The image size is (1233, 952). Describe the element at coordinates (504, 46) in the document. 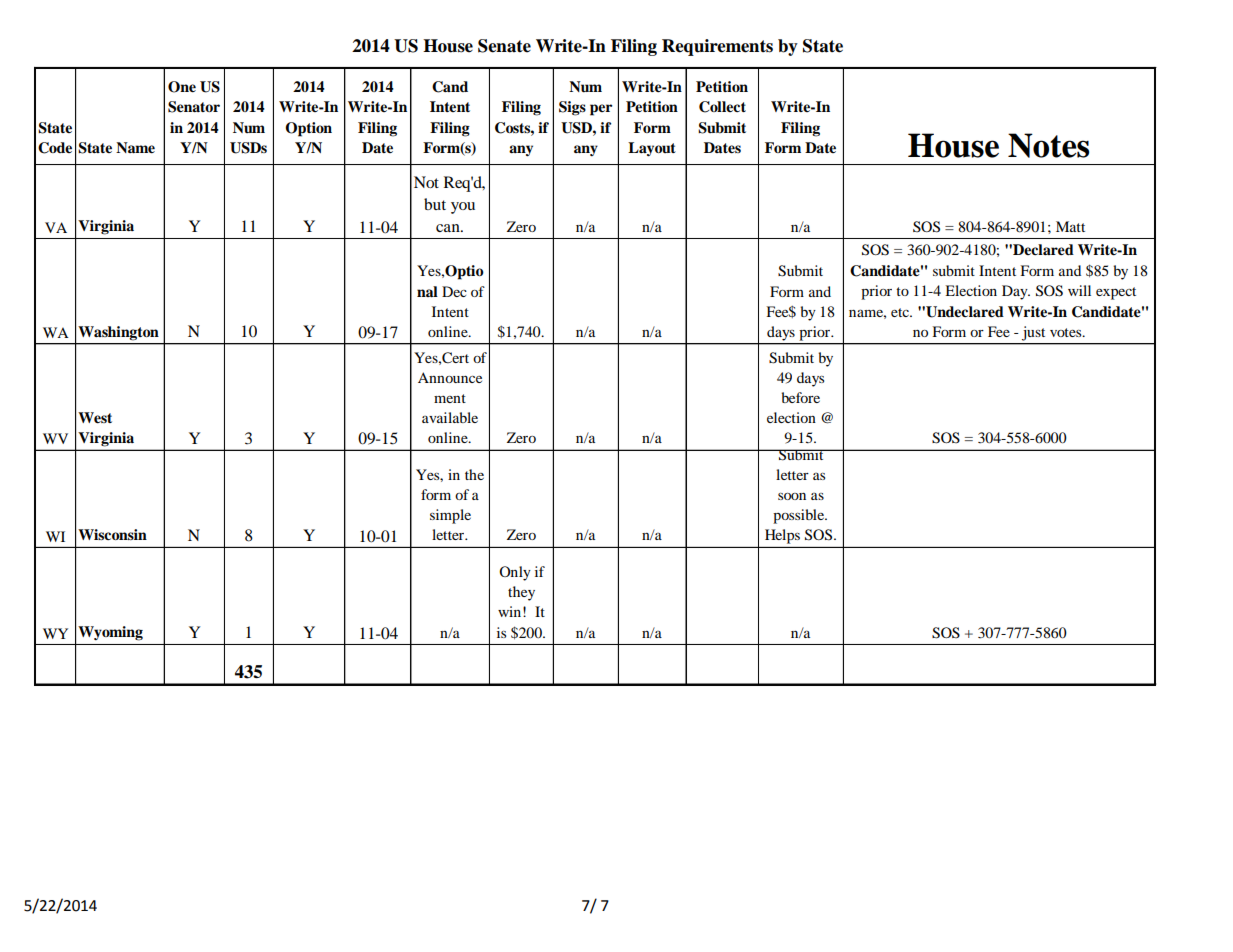

I see `Senate` at that location.
